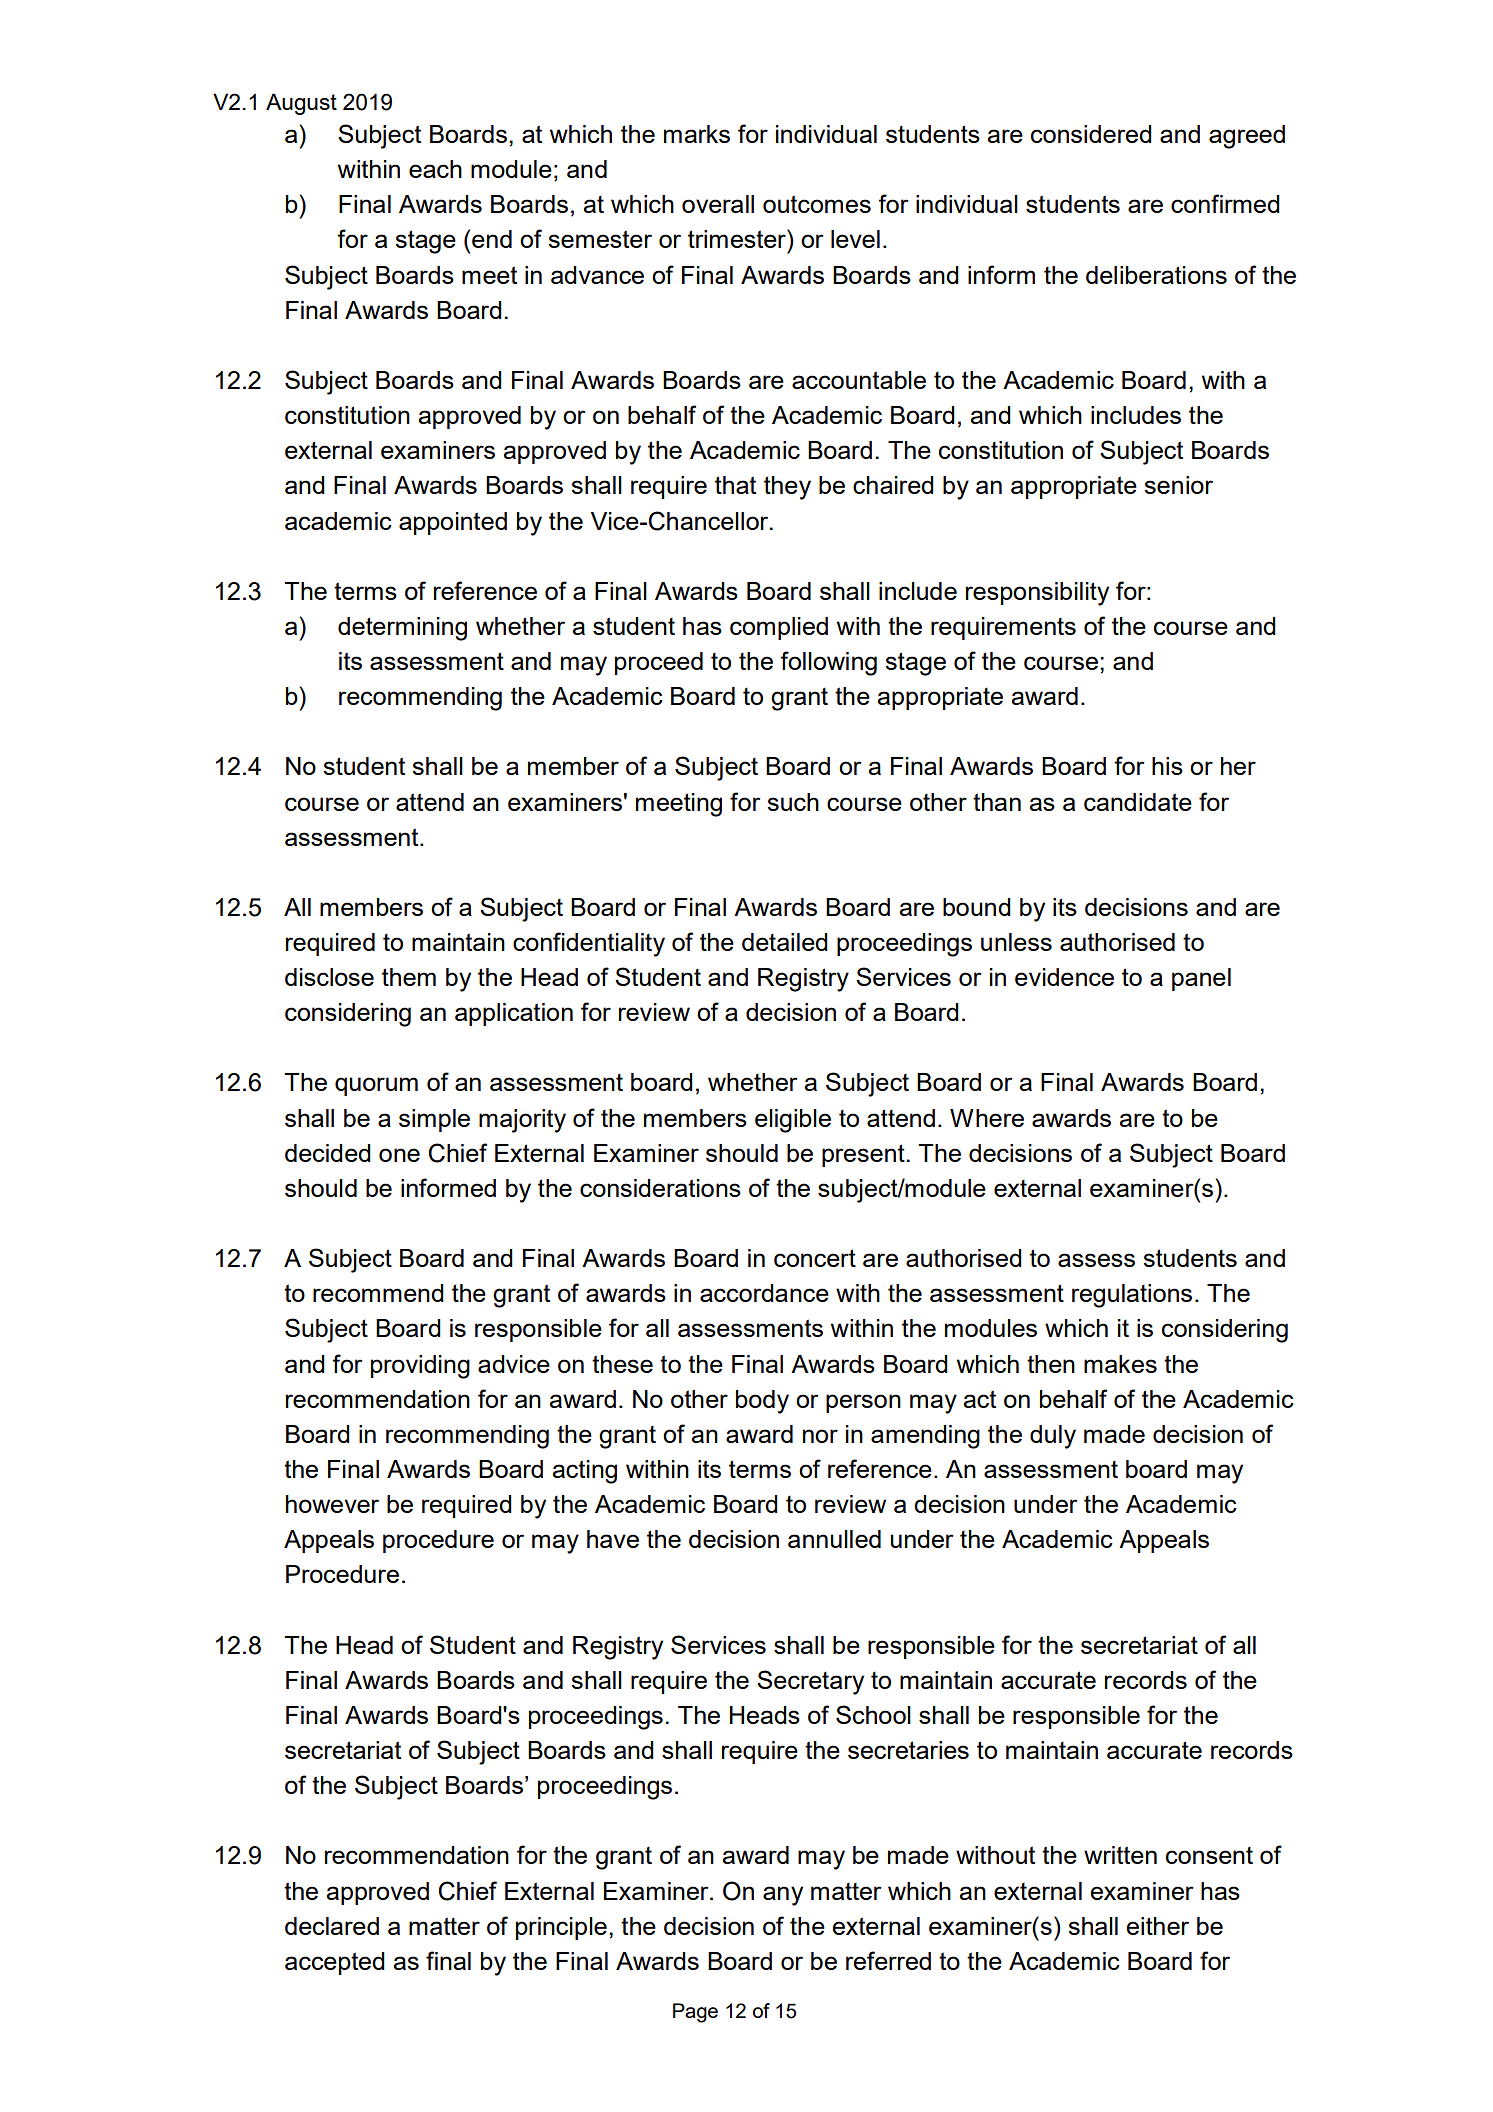 The width and height of the screenshot is (1493, 2112). Describe the element at coordinates (335, 1963) in the screenshot. I see `accepted` at that location.
